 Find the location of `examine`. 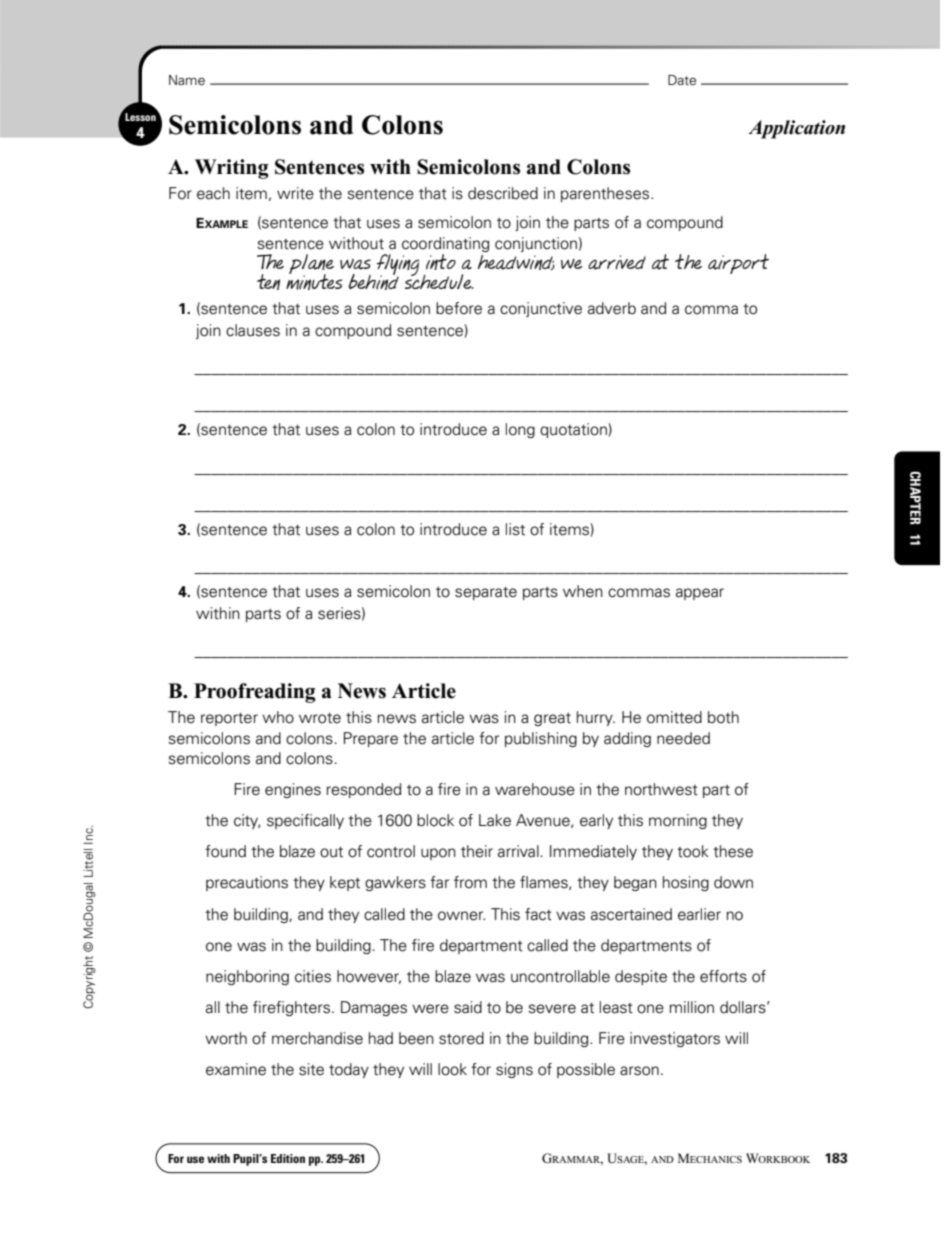

examine is located at coordinates (236, 1069).
